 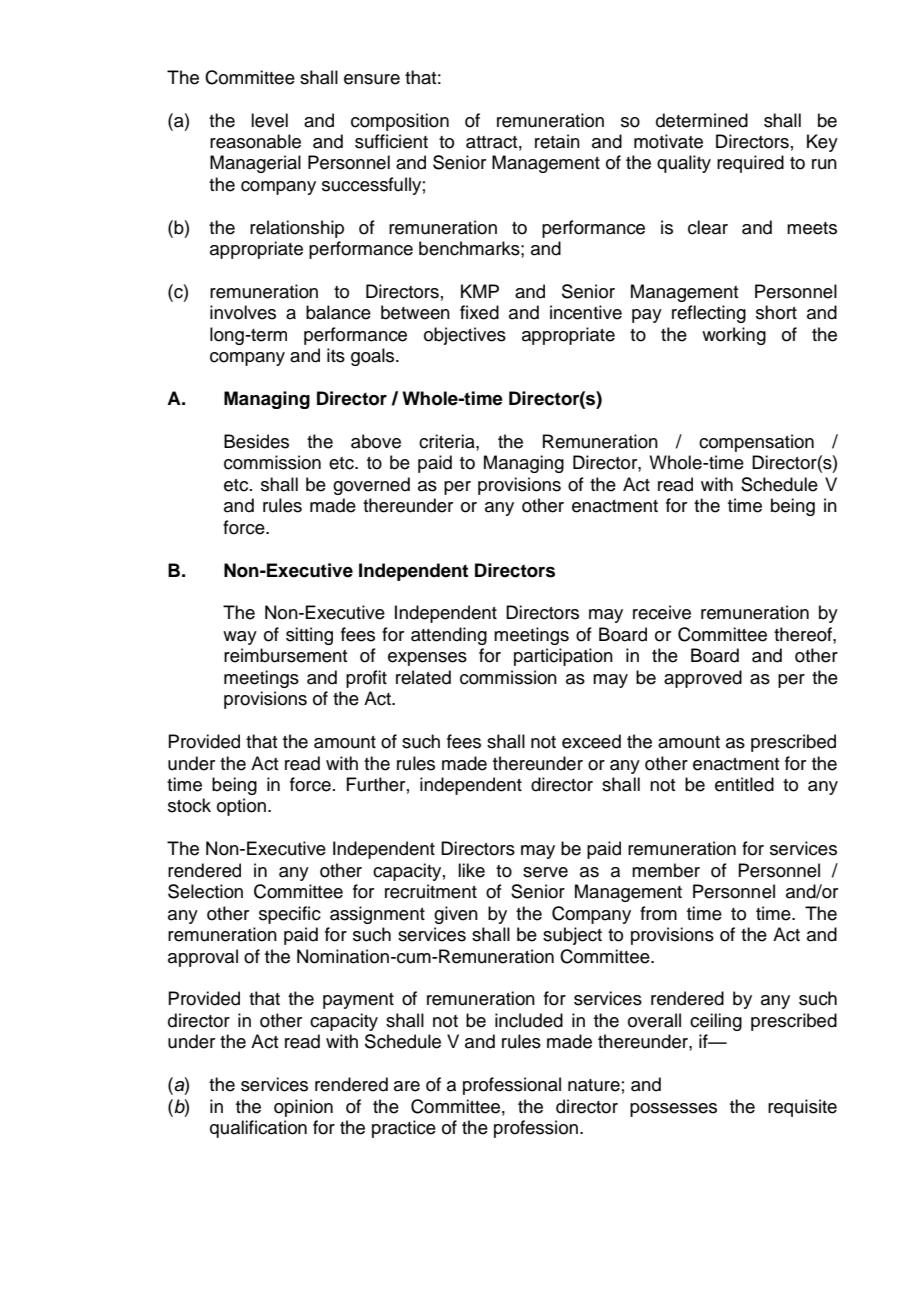 What do you see at coordinates (557, 141) in the screenshot?
I see `retain` at bounding box center [557, 141].
